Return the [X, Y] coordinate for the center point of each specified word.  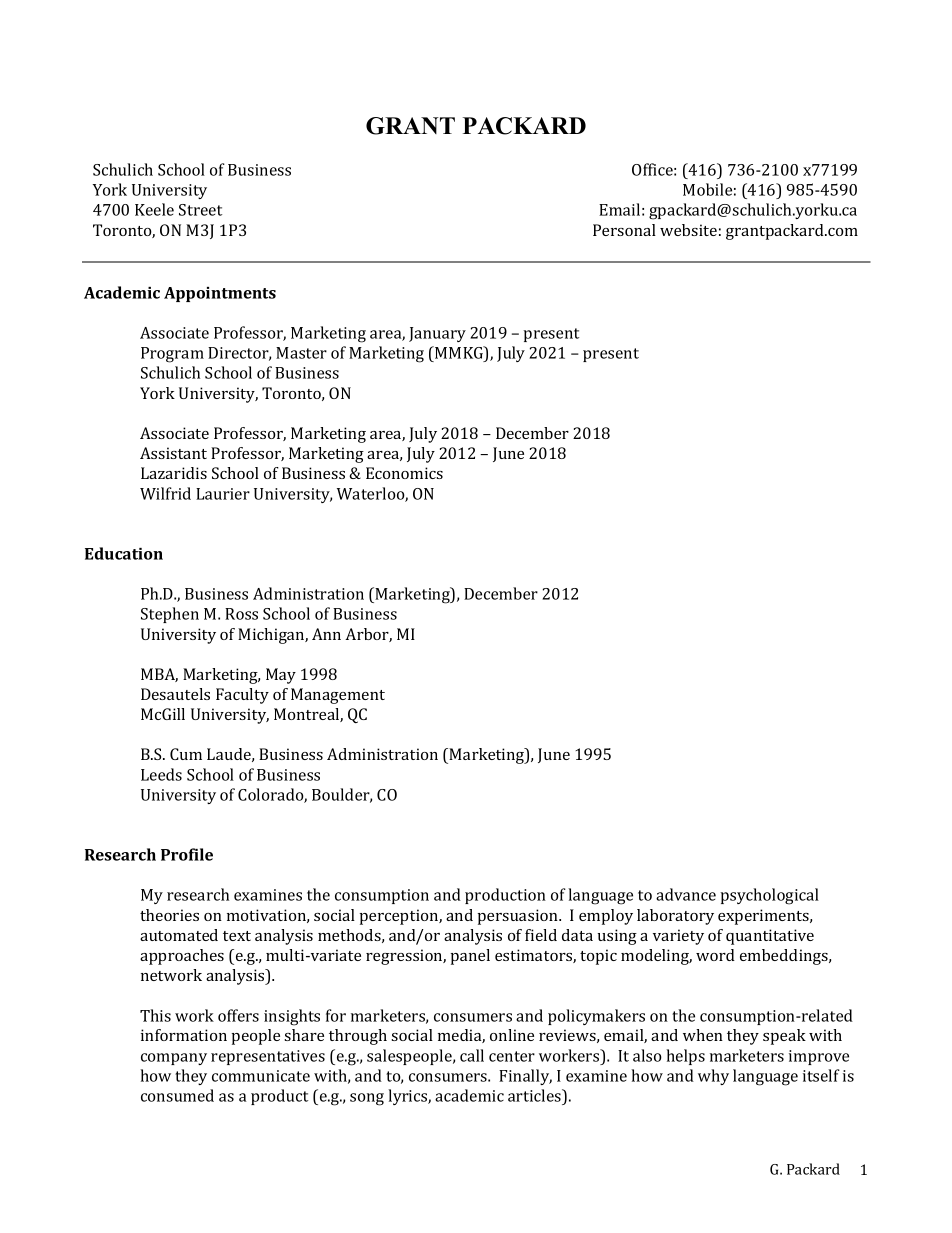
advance [686, 894]
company [174, 1059]
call [472, 1055]
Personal [624, 230]
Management [338, 696]
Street [200, 210]
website [688, 230]
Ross [241, 614]
